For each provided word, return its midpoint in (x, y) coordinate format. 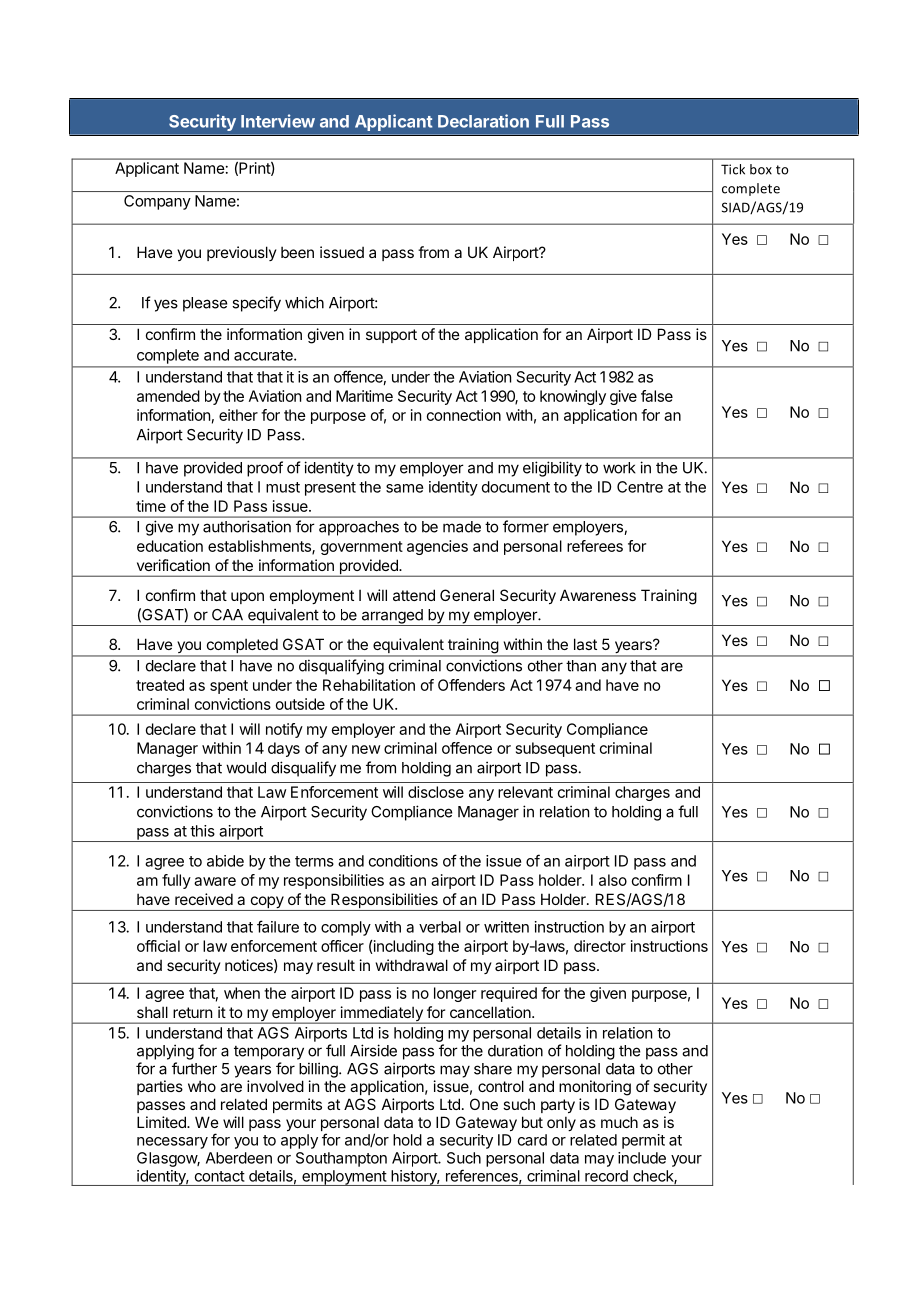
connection (464, 415)
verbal (440, 927)
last (585, 644)
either (238, 415)
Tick (733, 169)
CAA (227, 615)
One (484, 1104)
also (613, 880)
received (204, 899)
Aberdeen (239, 1158)
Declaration (483, 121)
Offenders (471, 685)
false (657, 396)
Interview (278, 121)
